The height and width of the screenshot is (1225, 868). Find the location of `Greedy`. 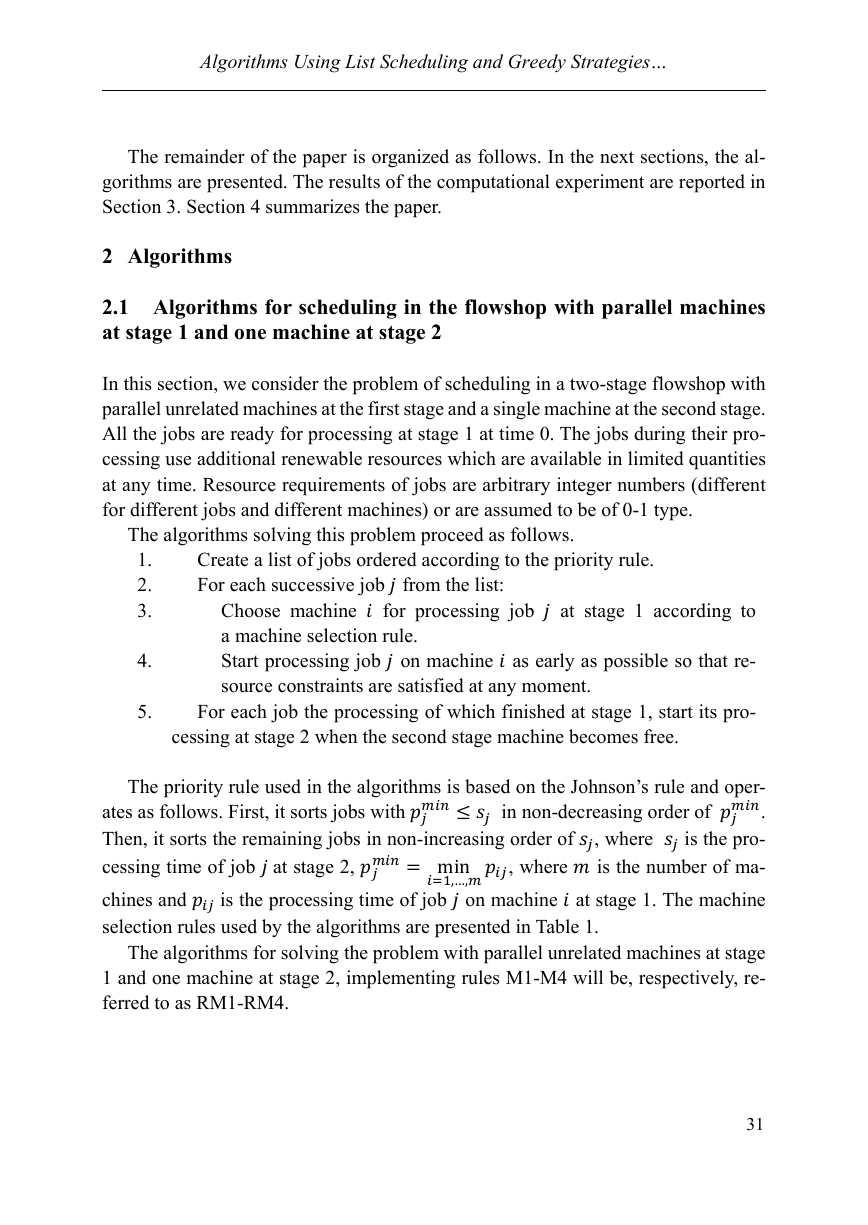

Greedy is located at coordinates (537, 63).
